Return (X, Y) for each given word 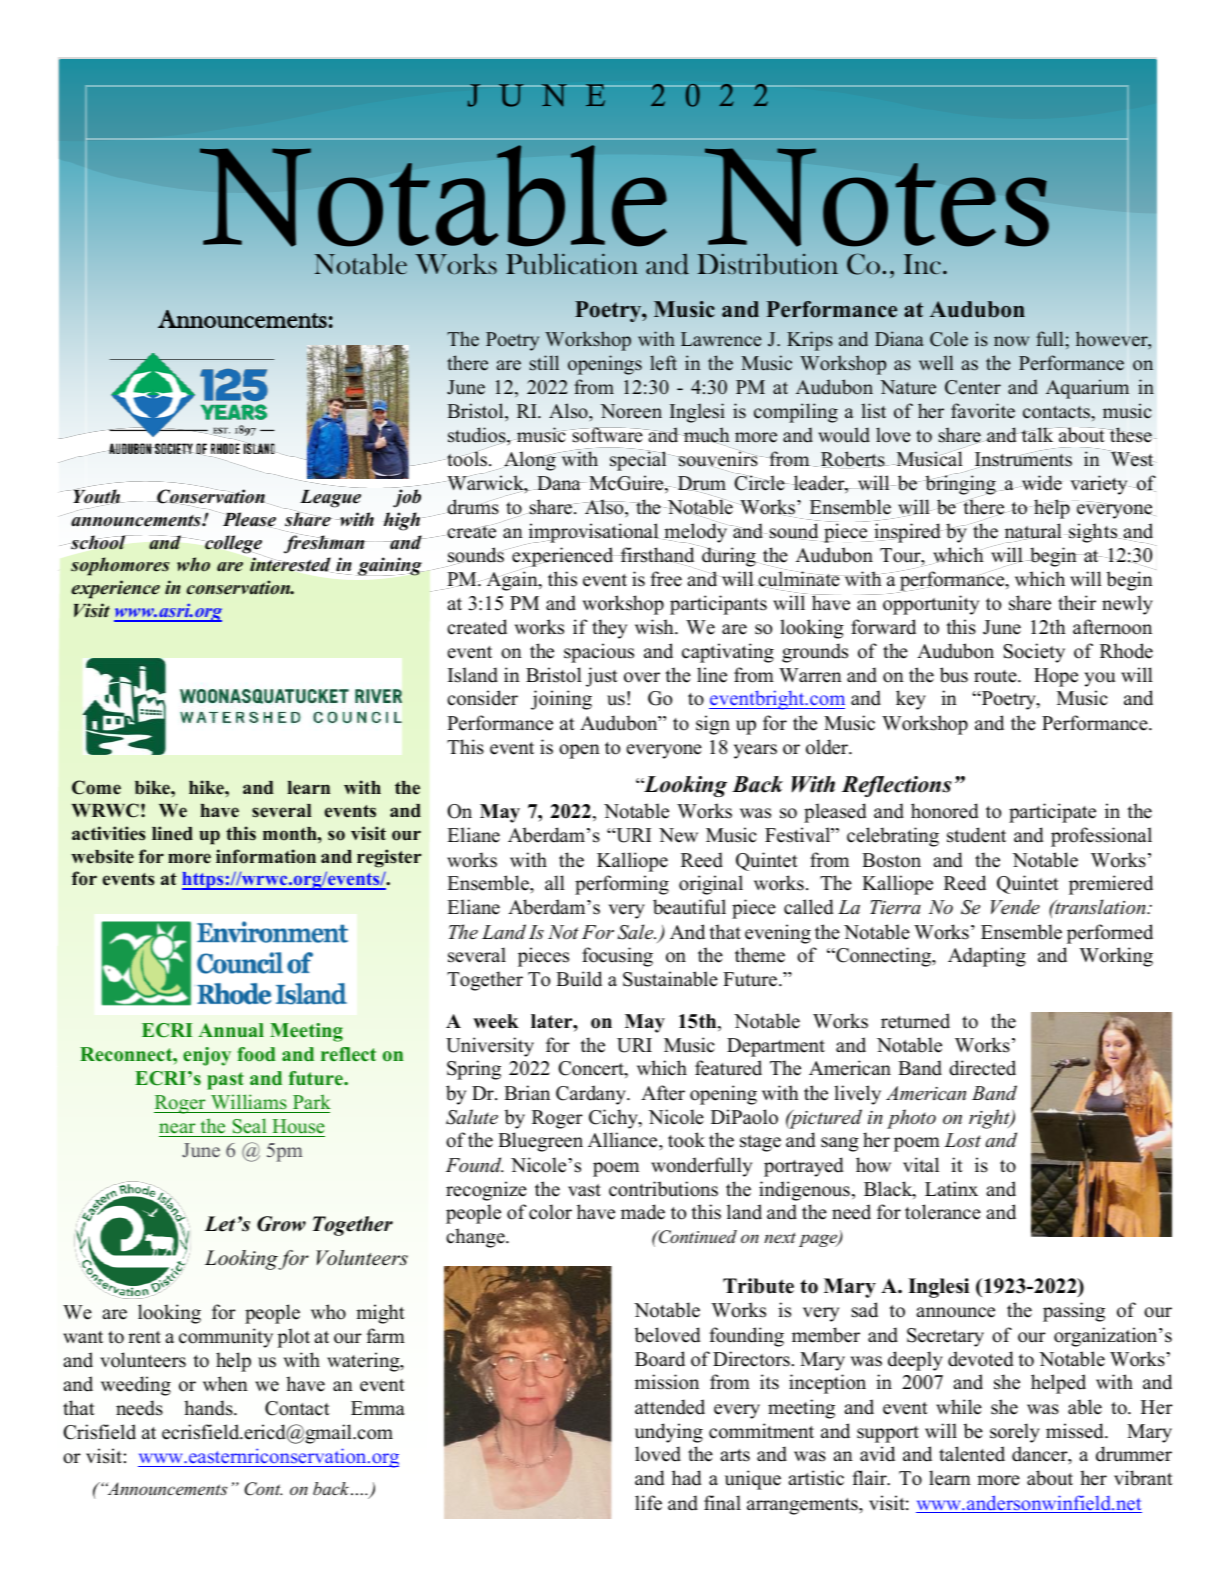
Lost (962, 1140)
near (177, 1128)
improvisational (593, 533)
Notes (877, 197)
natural (1033, 532)
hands (209, 1408)
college (233, 545)
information (266, 856)
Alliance (624, 1141)
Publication (572, 264)
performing (622, 885)
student (976, 835)
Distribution (767, 264)
